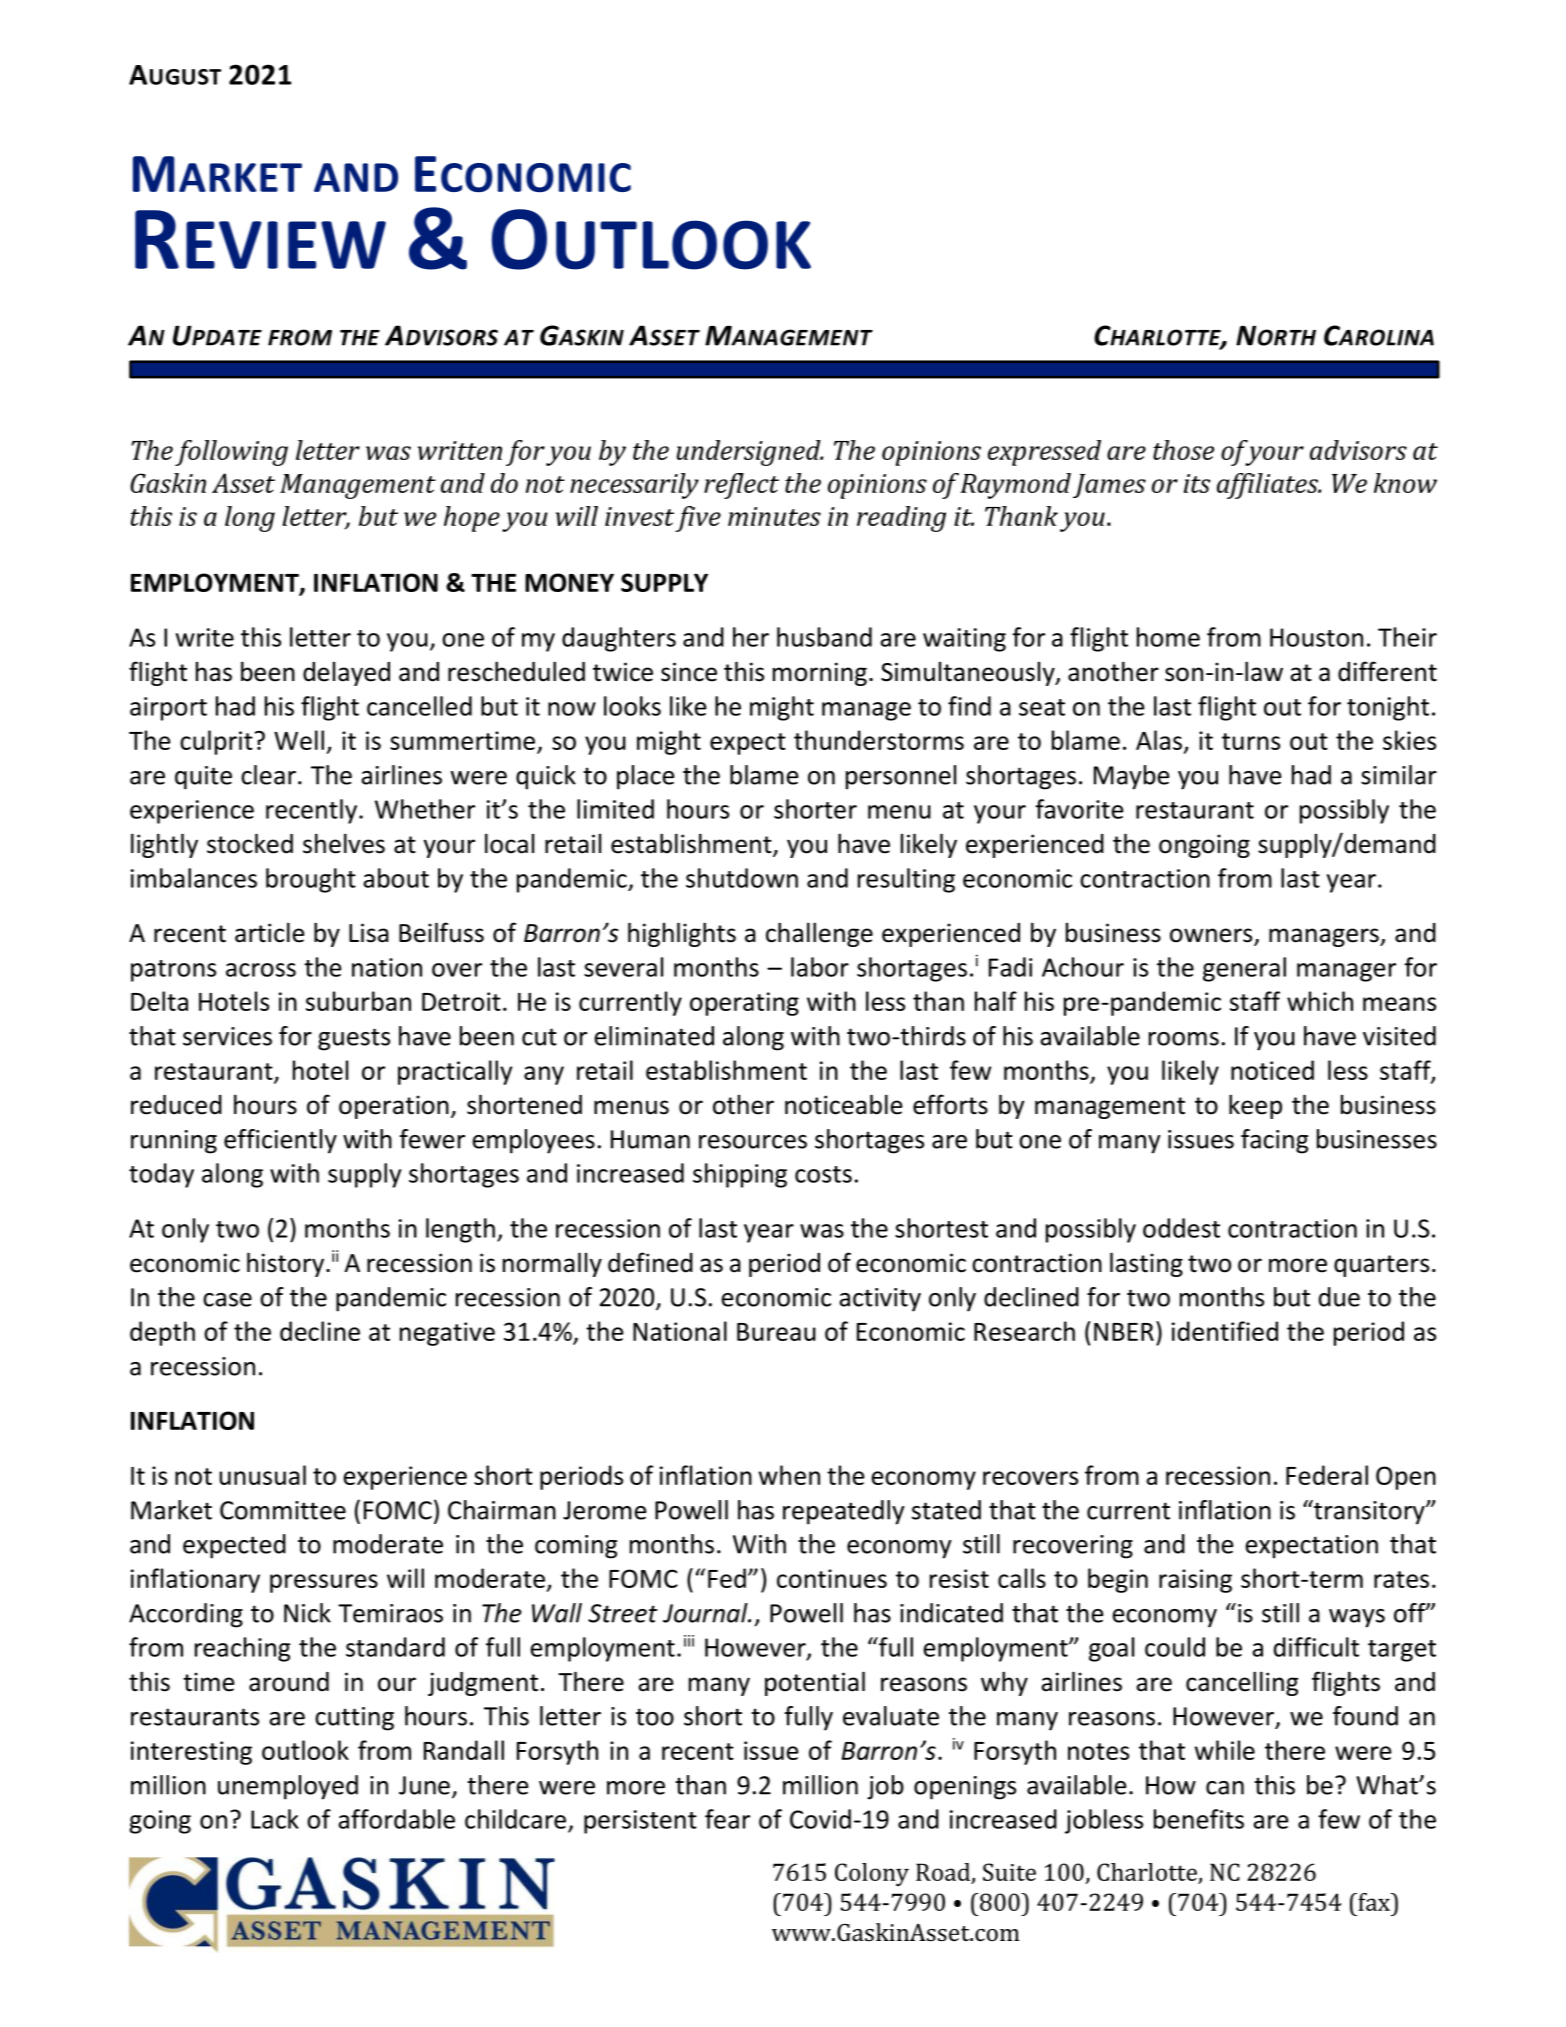 The image size is (1566, 2027). What do you see at coordinates (231, 453) in the page?
I see `following` at bounding box center [231, 453].
